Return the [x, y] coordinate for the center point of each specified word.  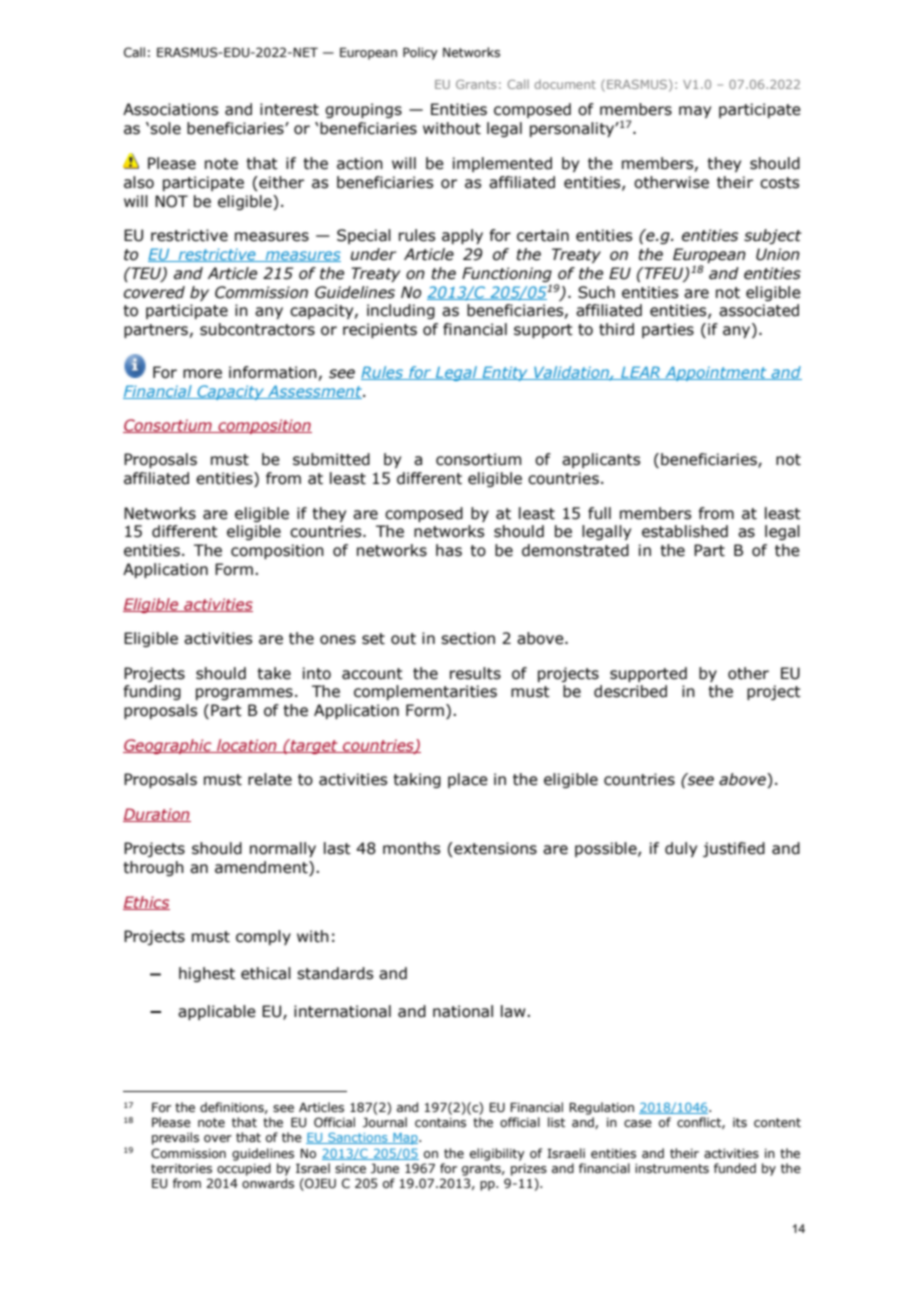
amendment [262, 868]
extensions [494, 849]
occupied [244, 1169]
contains [440, 1122]
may [695, 112]
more [202, 374]
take [274, 673]
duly [681, 849]
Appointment [716, 373]
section [468, 638]
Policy [420, 53]
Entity [505, 373]
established [685, 531]
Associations [170, 109]
